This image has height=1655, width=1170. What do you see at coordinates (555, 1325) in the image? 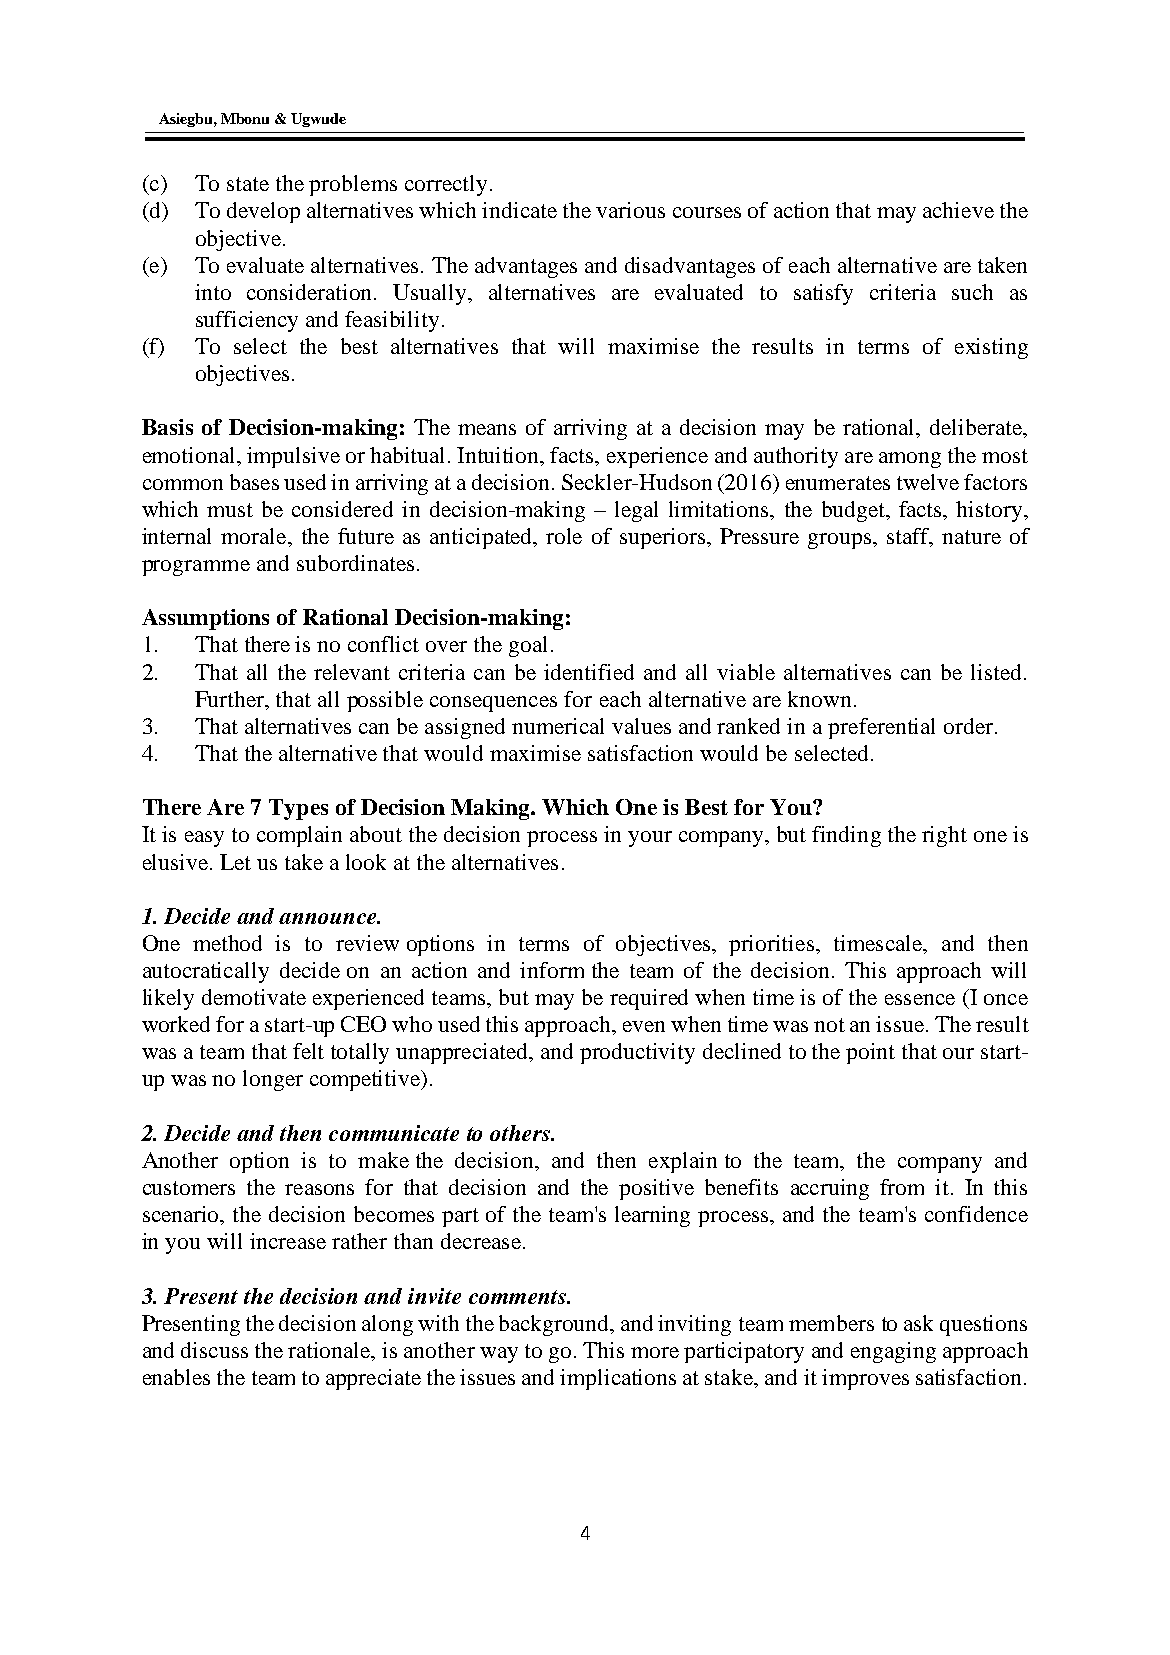
I see `background` at bounding box center [555, 1325].
